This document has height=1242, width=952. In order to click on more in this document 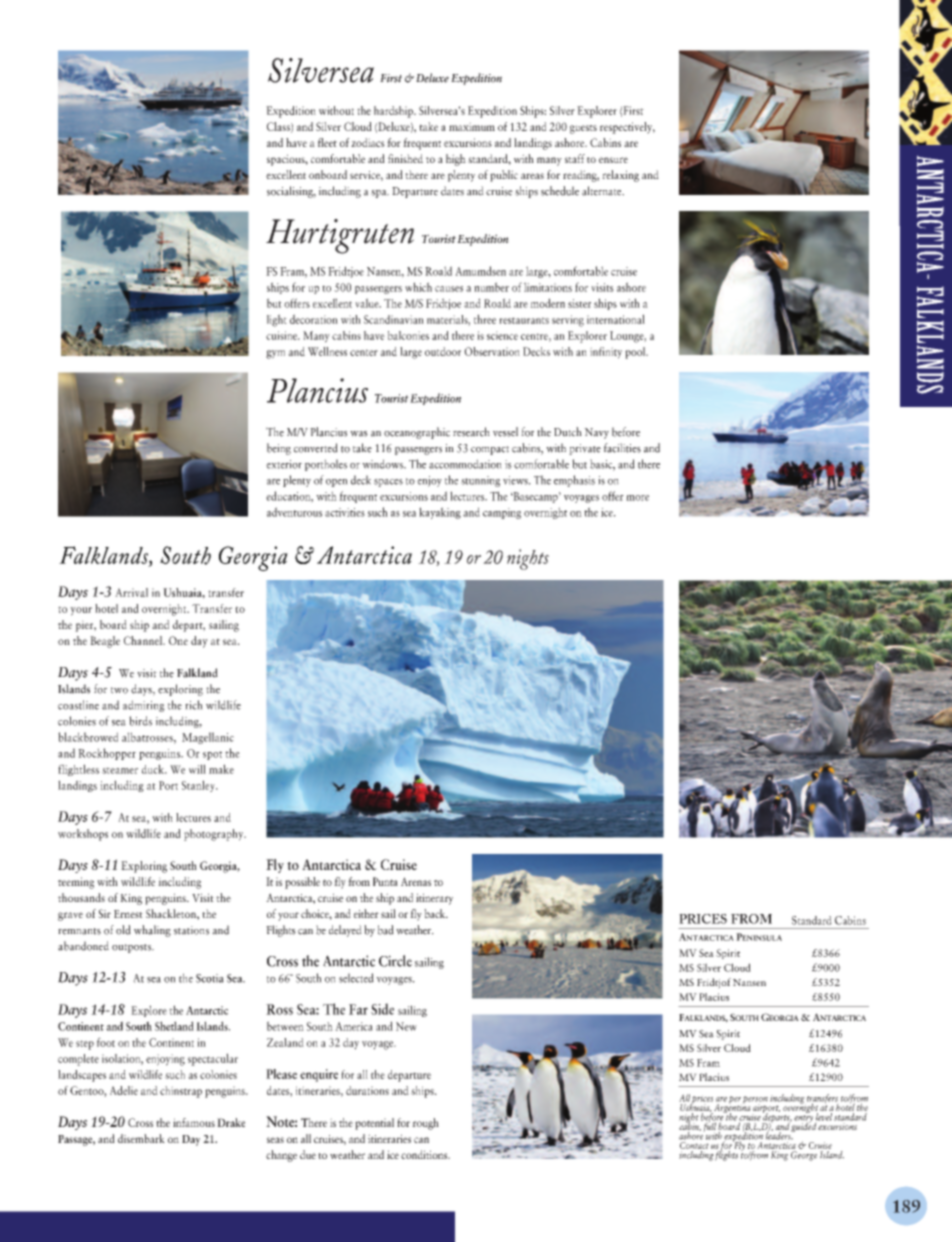, I will do `click(637, 498)`.
